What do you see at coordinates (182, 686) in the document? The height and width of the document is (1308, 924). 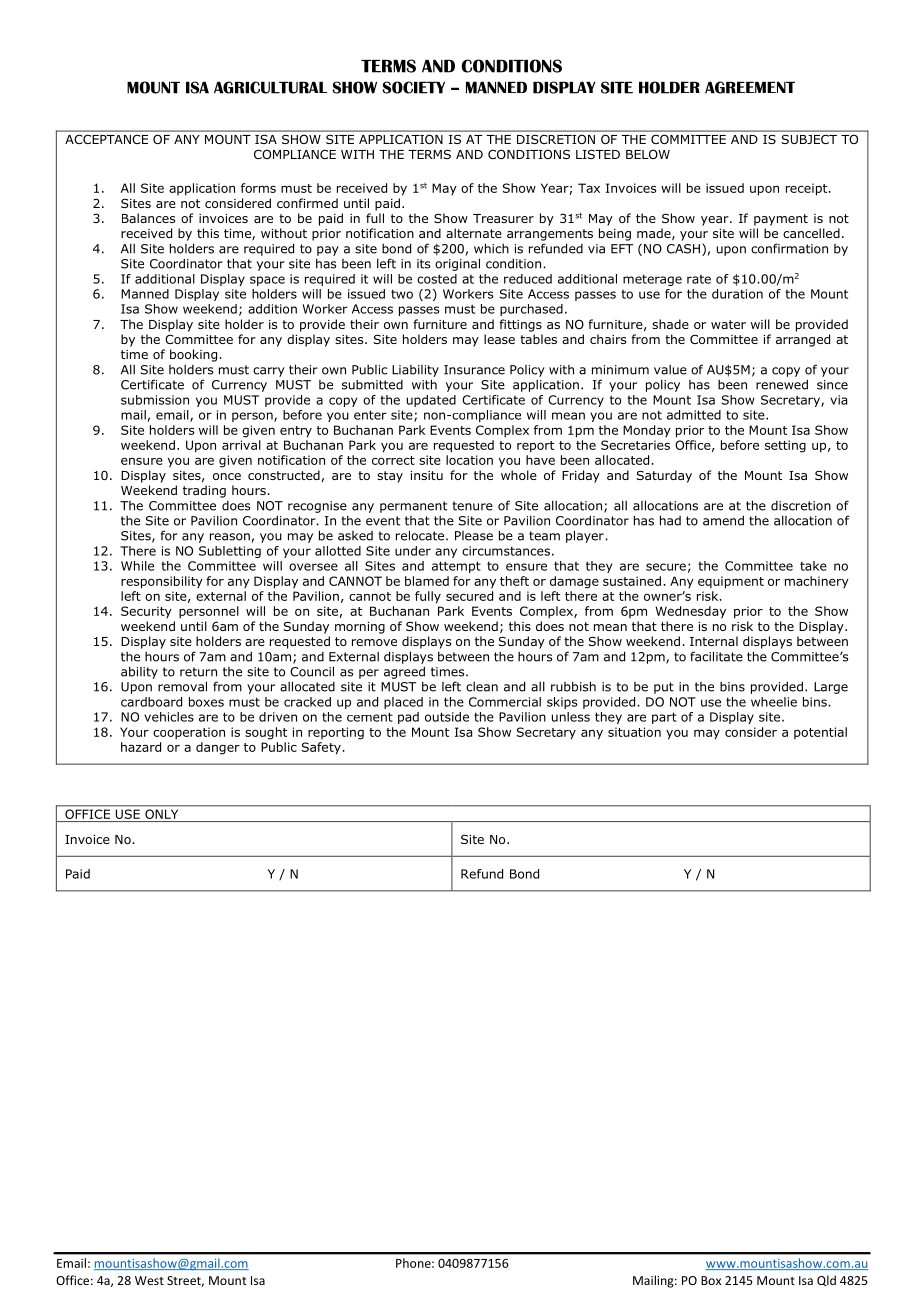 I see `removal` at bounding box center [182, 686].
